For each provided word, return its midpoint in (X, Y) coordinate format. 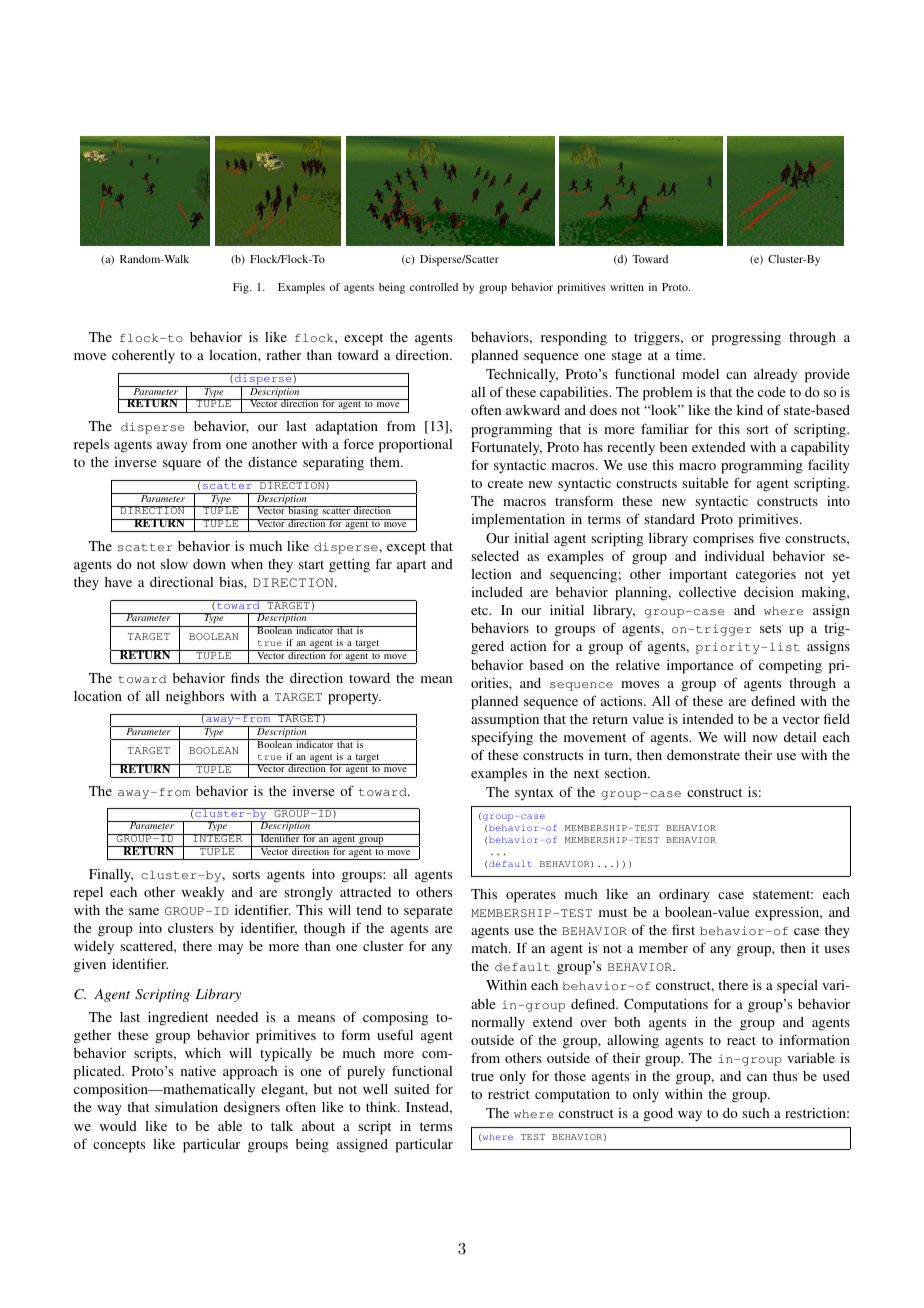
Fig (242, 288)
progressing (746, 339)
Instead (429, 1108)
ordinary (684, 895)
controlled (434, 287)
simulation (186, 1107)
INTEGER (218, 838)
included (497, 592)
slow (174, 564)
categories (766, 576)
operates (531, 896)
